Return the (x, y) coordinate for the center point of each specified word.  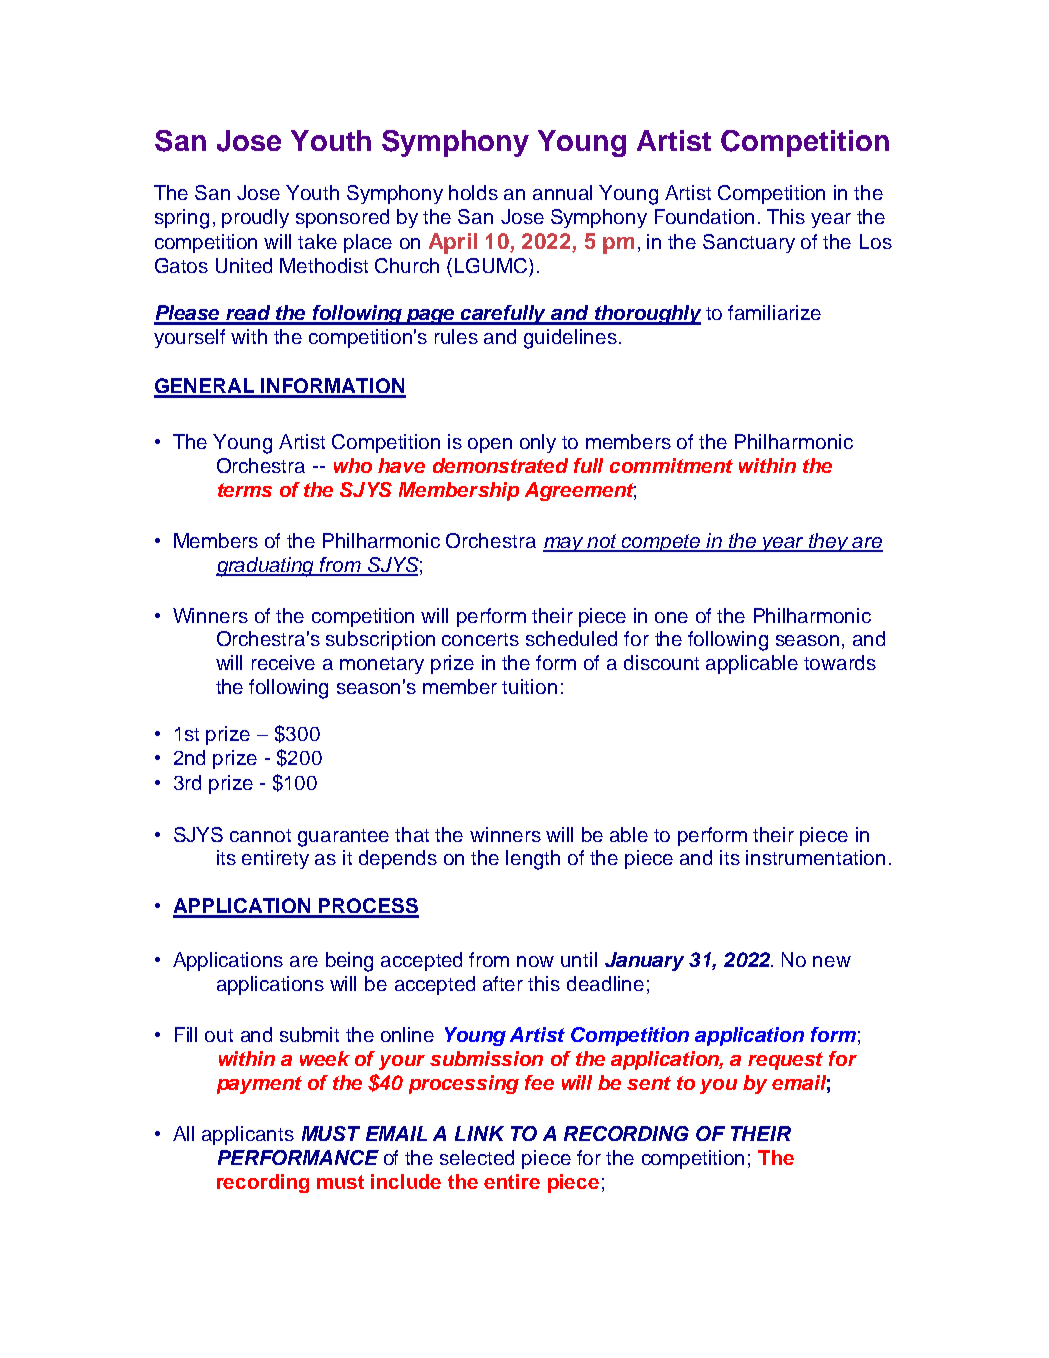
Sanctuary (749, 243)
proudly (255, 218)
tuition (529, 686)
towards (840, 662)
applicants (248, 1135)
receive (283, 662)
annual (562, 192)
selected (477, 1157)
